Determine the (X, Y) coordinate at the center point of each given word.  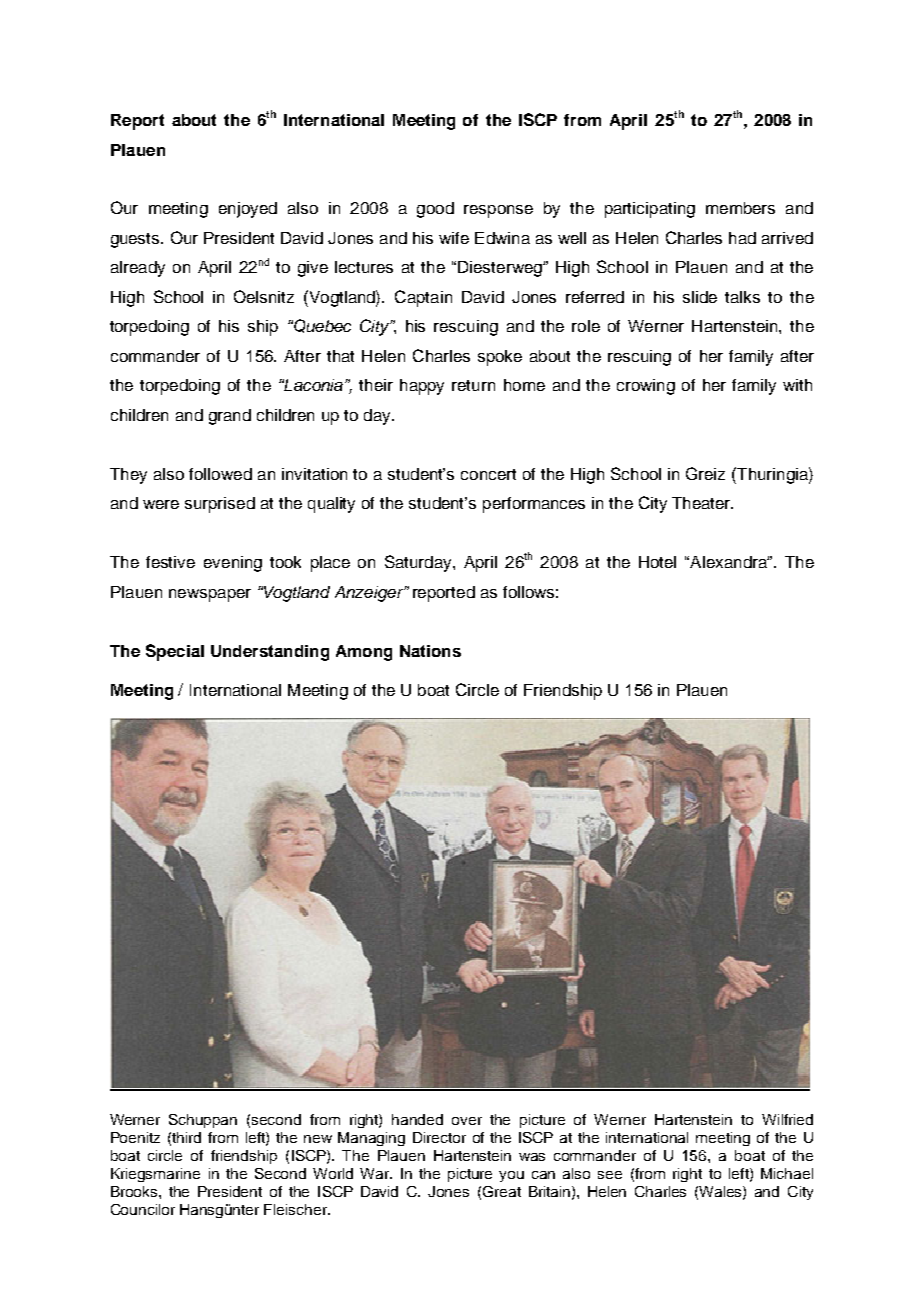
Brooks (135, 1191)
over (467, 1121)
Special (175, 652)
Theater (702, 503)
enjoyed (248, 210)
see (610, 1175)
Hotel (657, 562)
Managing (371, 1139)
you (511, 1176)
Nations (430, 651)
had (742, 238)
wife (454, 238)
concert (488, 474)
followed (220, 474)
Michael (787, 1173)
